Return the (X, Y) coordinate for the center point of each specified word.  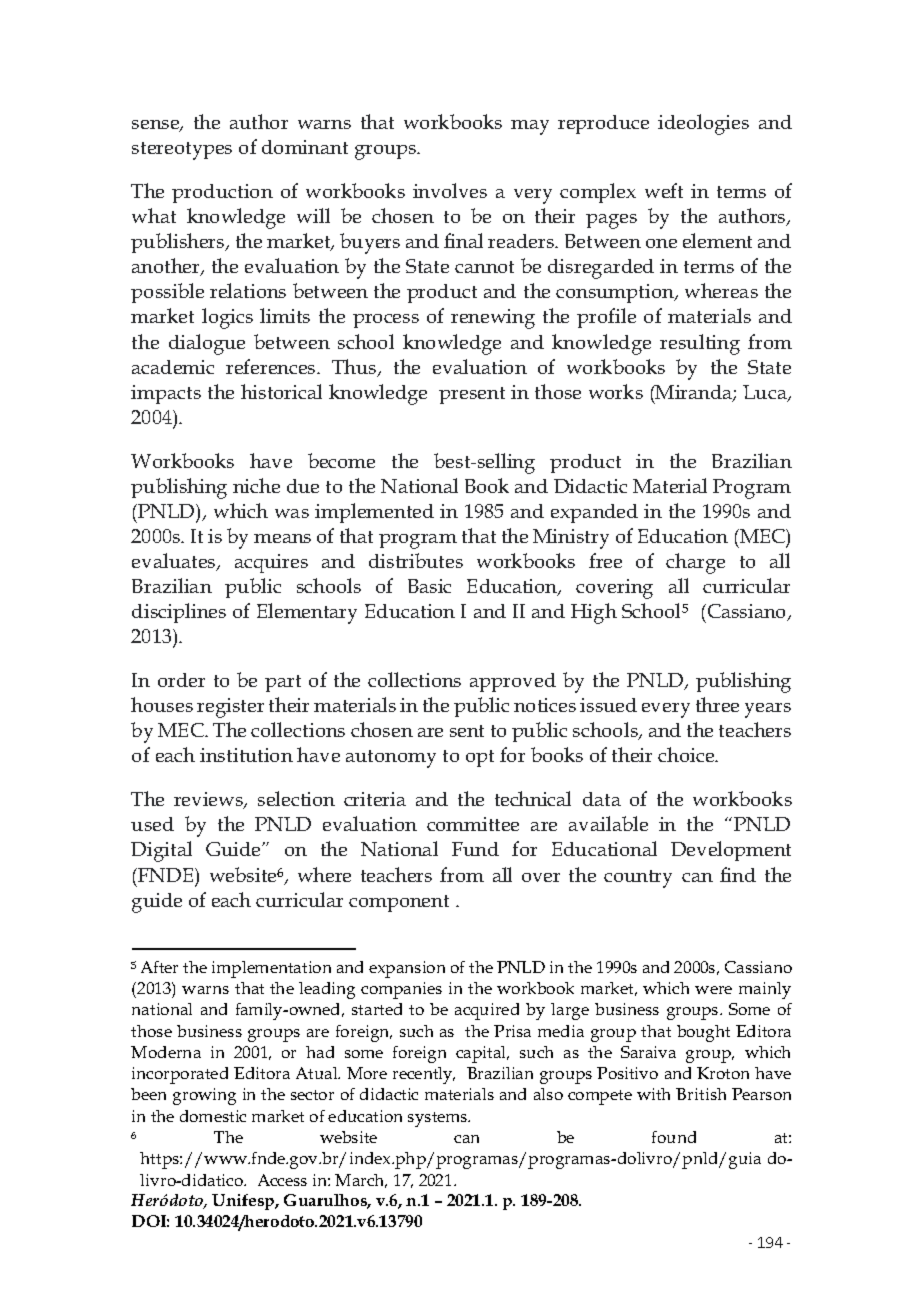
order (181, 680)
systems (439, 1119)
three (717, 704)
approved (513, 682)
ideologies (703, 124)
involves (450, 190)
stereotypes (182, 151)
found (674, 1137)
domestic (213, 1116)
